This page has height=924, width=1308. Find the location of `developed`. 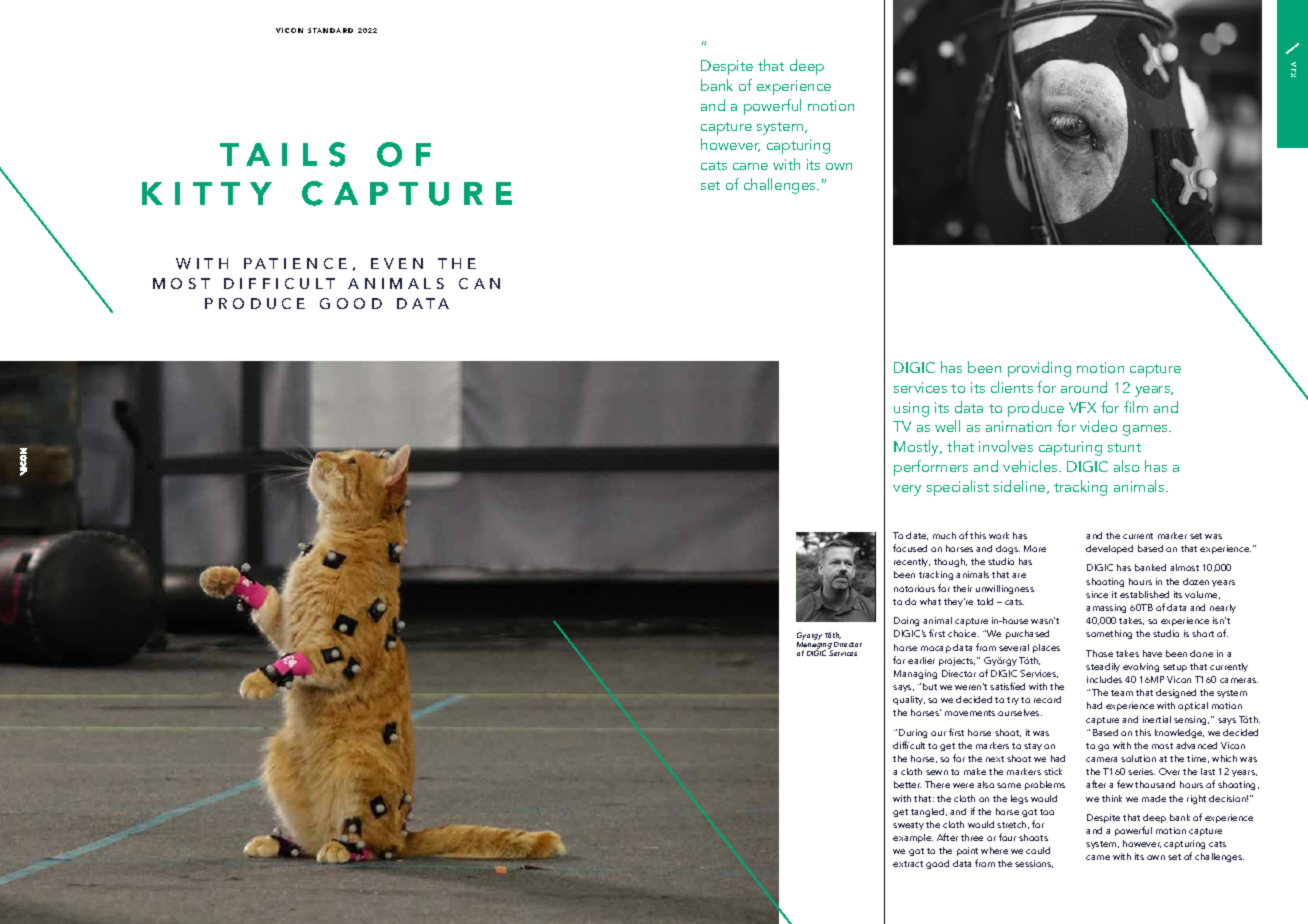

developed is located at coordinates (1109, 549).
